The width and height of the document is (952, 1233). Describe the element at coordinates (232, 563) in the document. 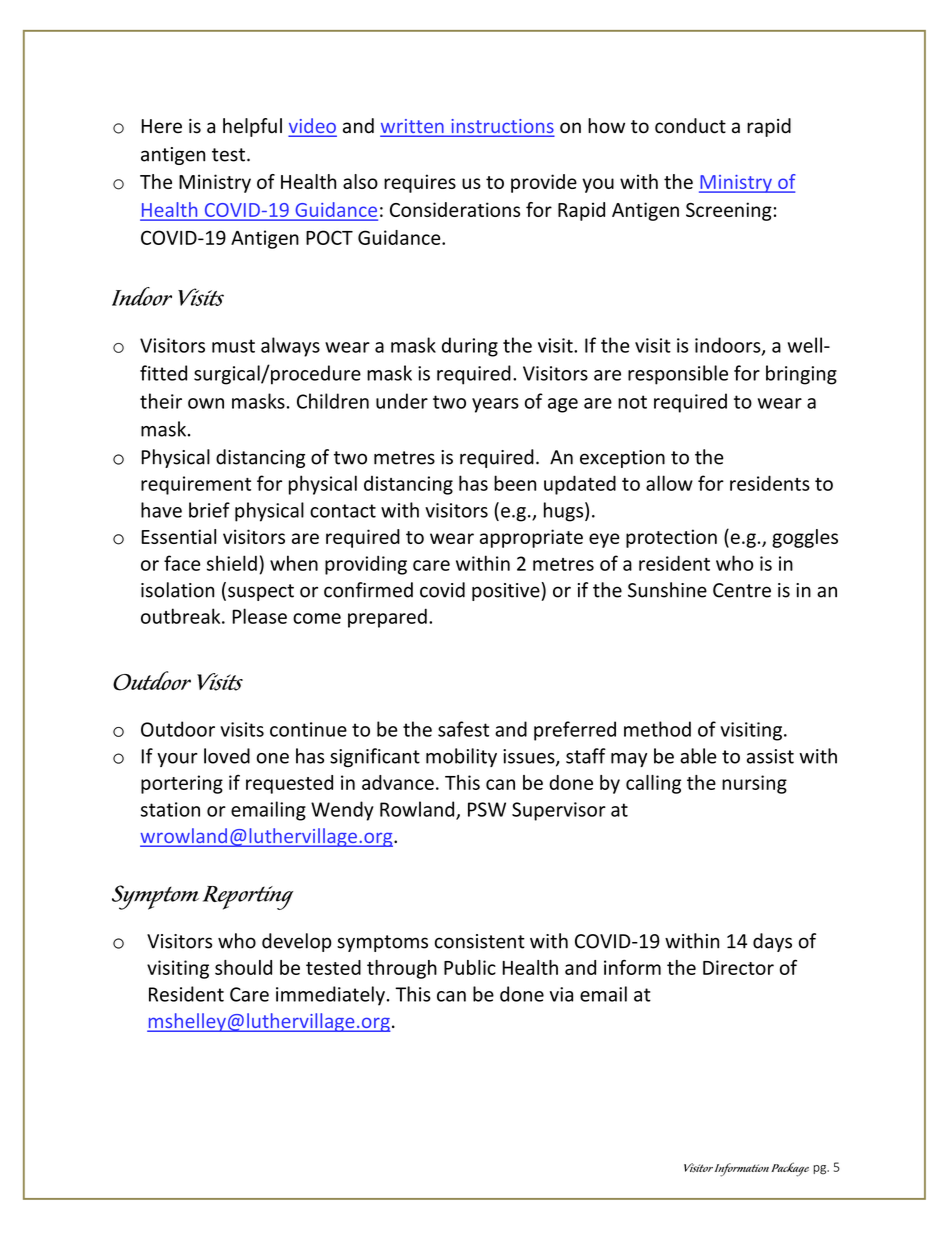

I see `shield` at that location.
